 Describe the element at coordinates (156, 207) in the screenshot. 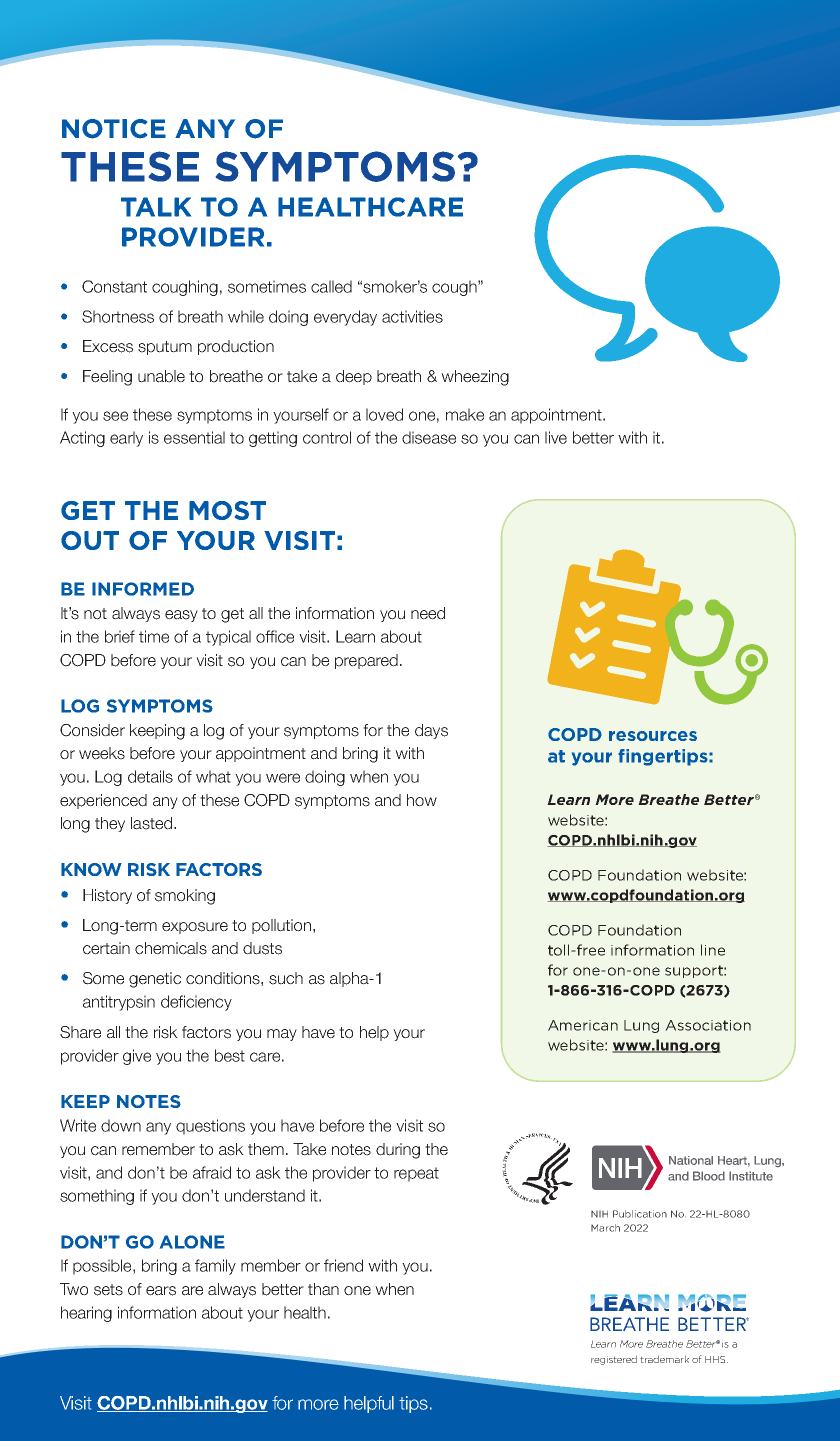

I see `TALK` at that location.
